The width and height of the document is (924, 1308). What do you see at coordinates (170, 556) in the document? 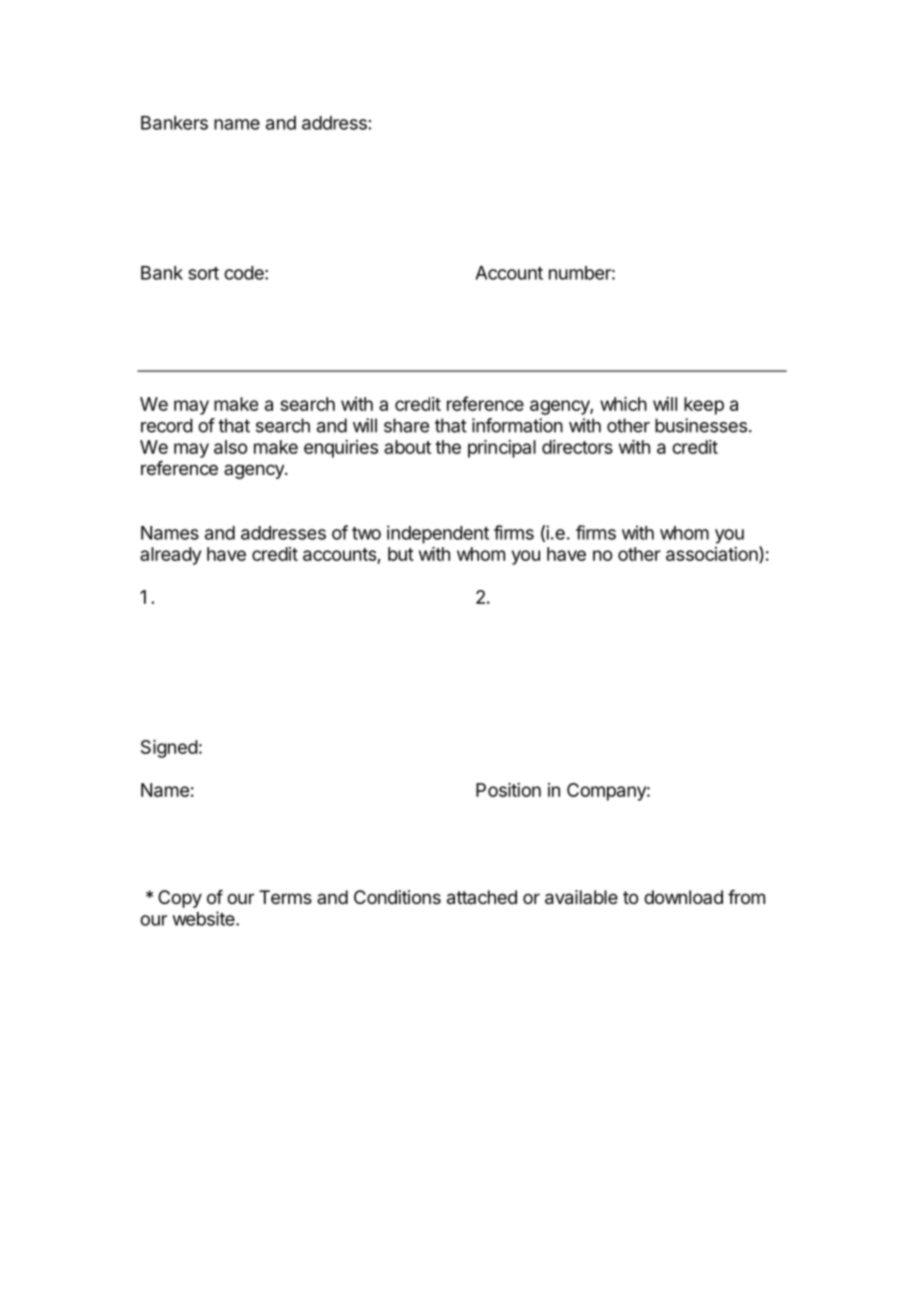
I see `already` at bounding box center [170, 556].
